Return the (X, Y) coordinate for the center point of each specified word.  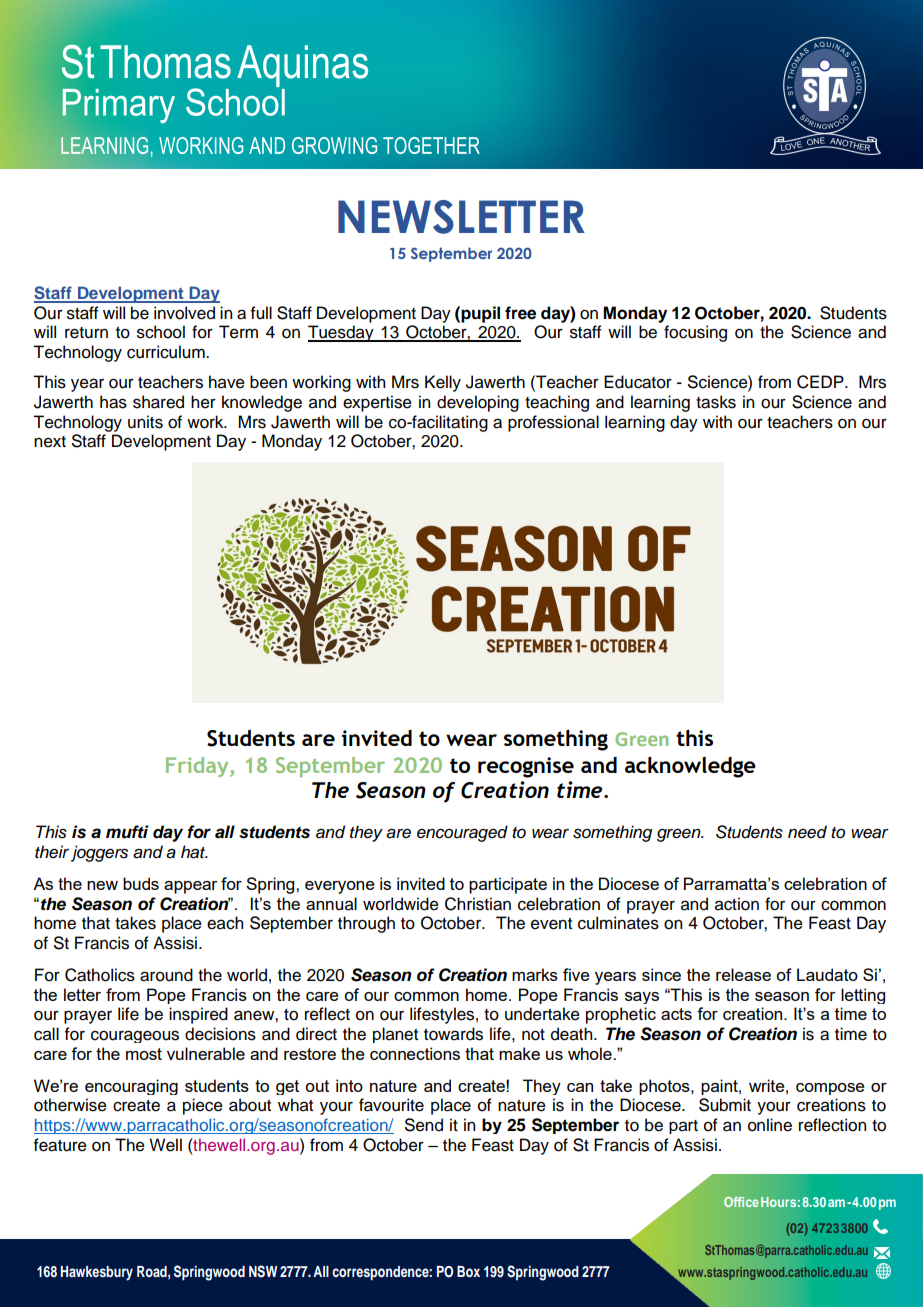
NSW (263, 1271)
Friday (198, 767)
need (807, 832)
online (770, 1125)
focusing (695, 333)
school (161, 332)
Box (468, 1271)
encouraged (462, 833)
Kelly (443, 383)
